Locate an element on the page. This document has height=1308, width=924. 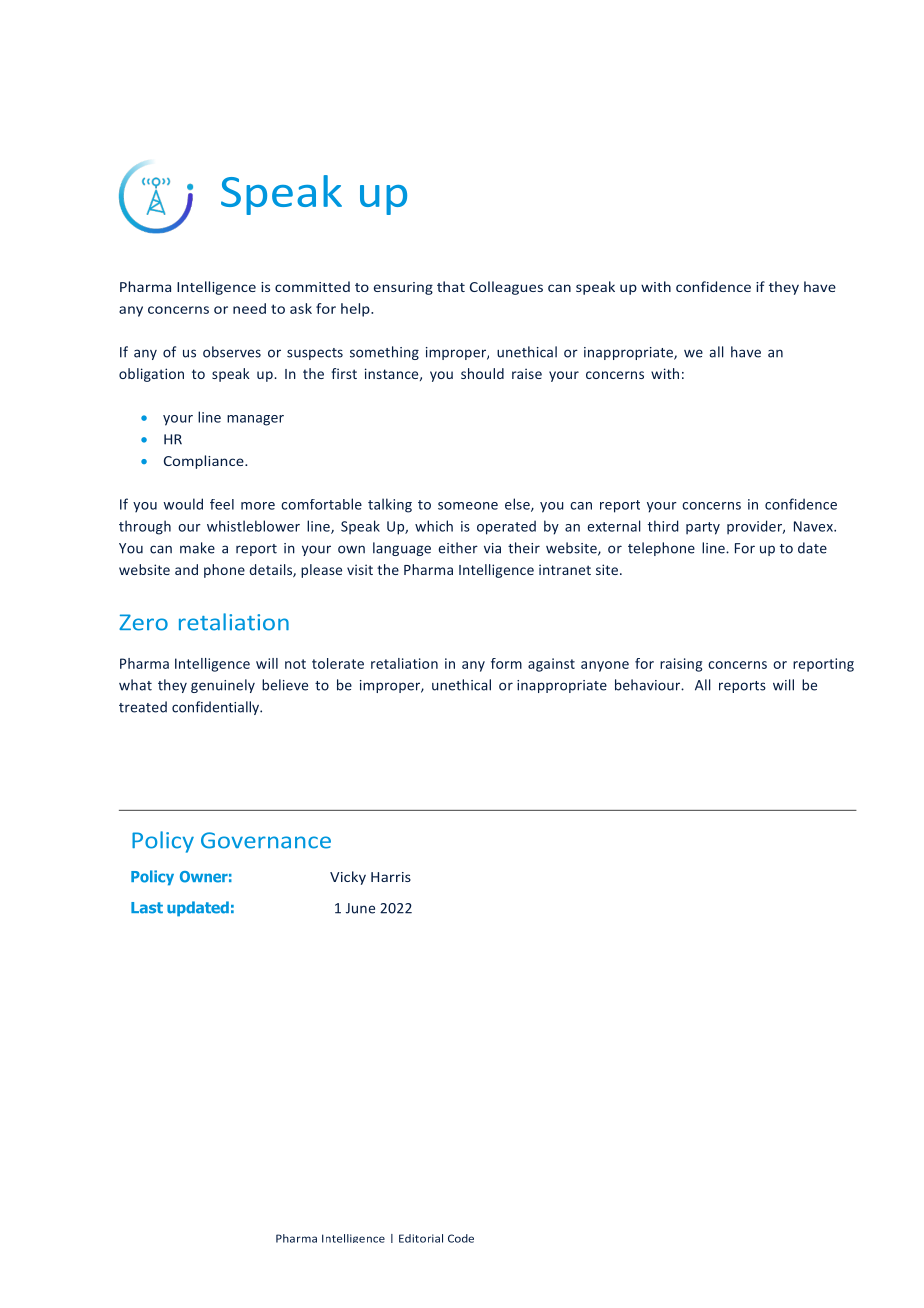
Vicky is located at coordinates (348, 878).
